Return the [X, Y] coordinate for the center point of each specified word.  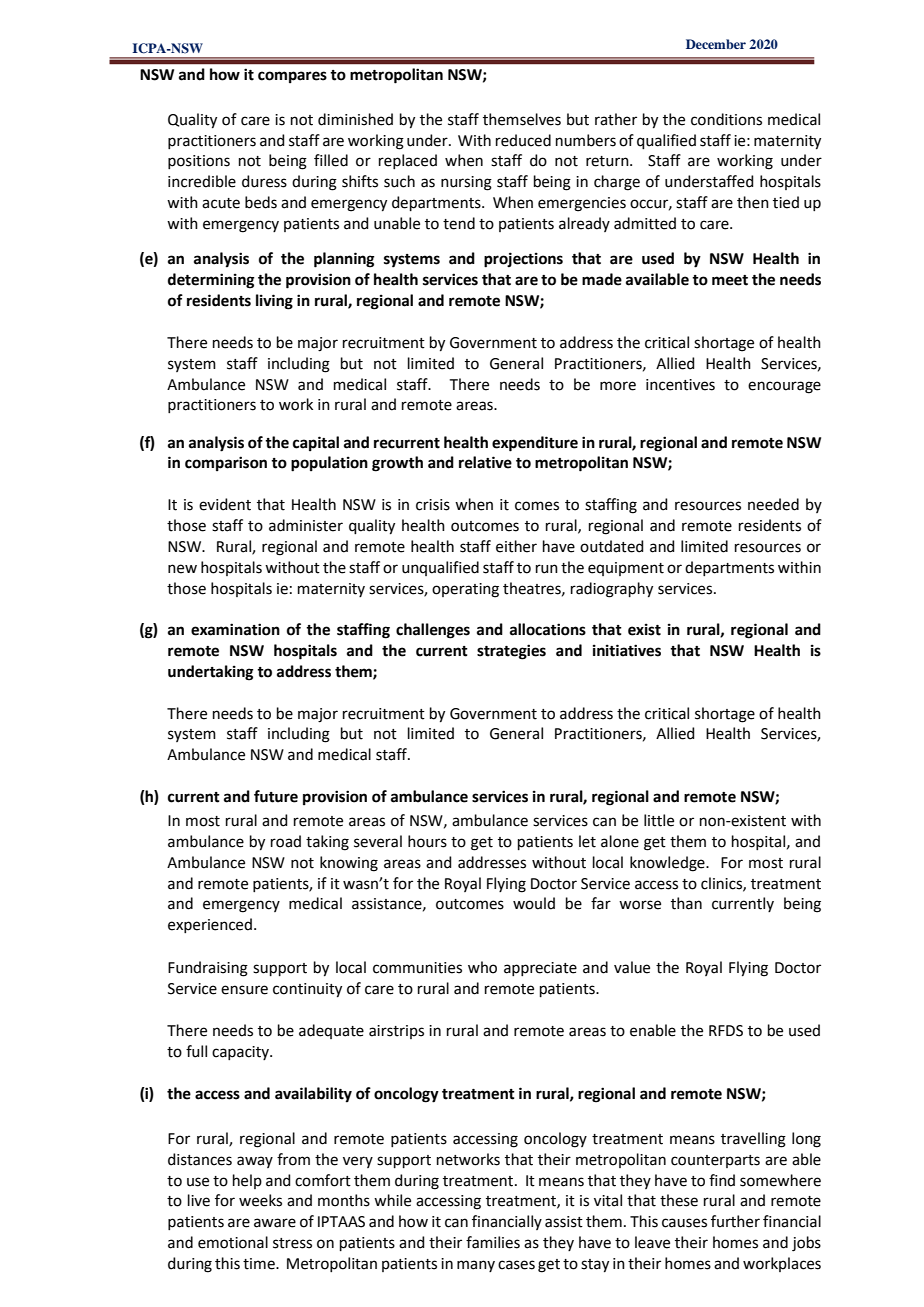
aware [275, 1223]
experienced [210, 925]
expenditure [535, 444]
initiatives [627, 650]
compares [292, 77]
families [493, 1242]
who [482, 967]
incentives [680, 385]
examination [235, 629]
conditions [726, 119]
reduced [523, 140]
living [274, 302]
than [686, 903]
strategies [511, 652]
